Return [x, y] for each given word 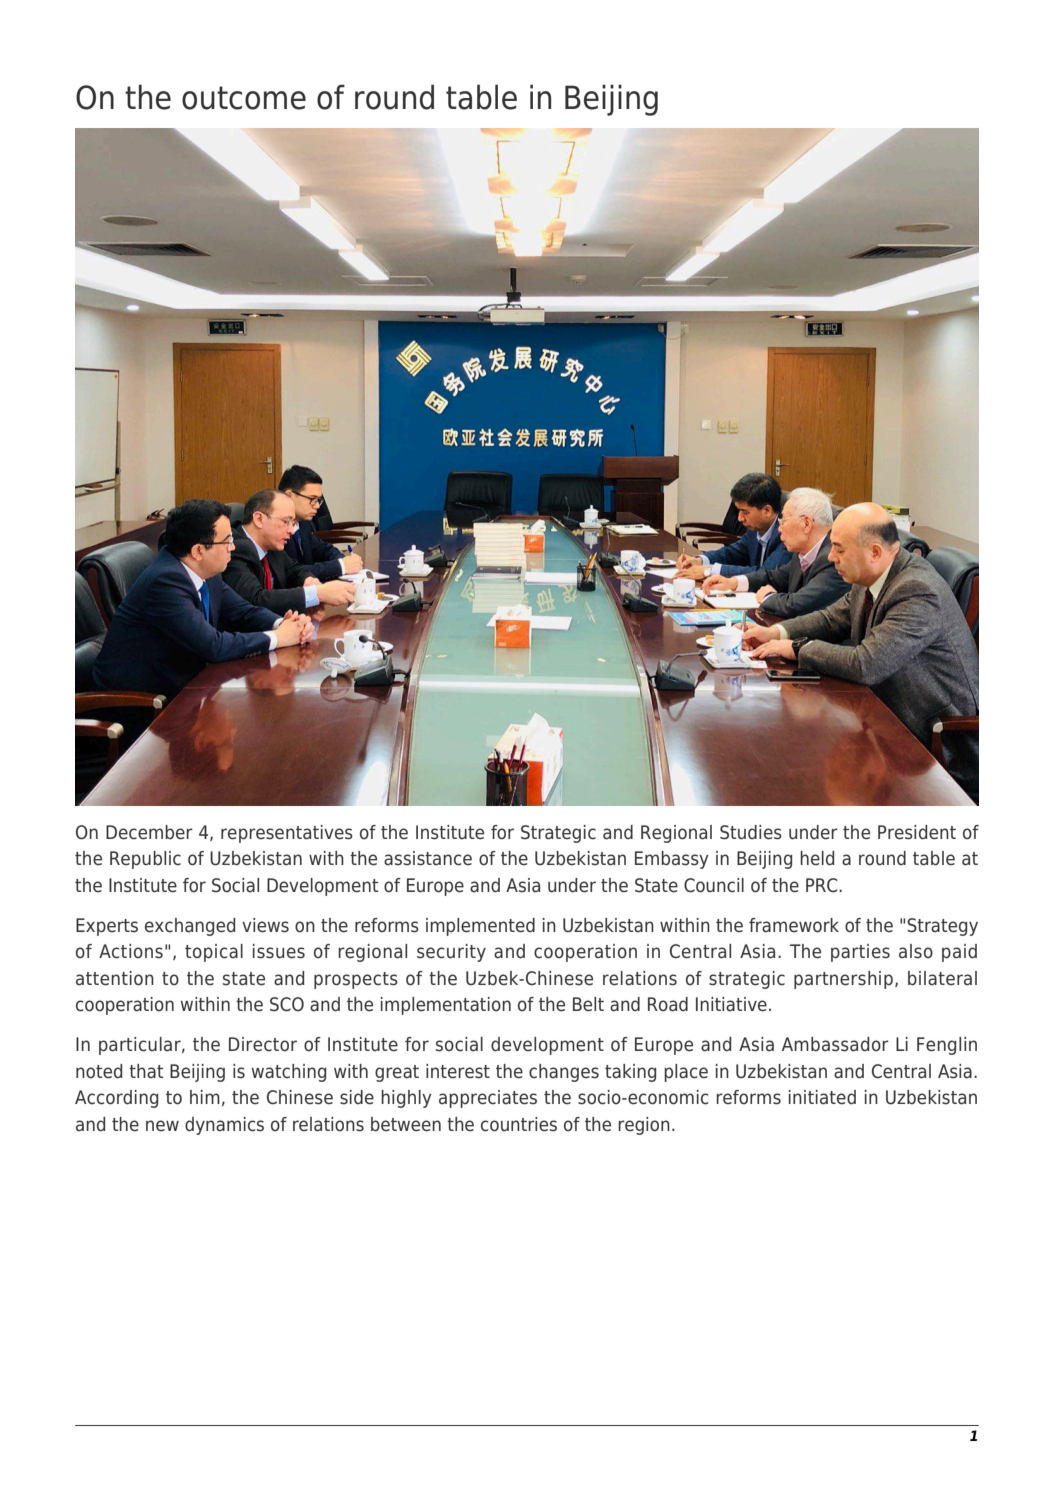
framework [794, 925]
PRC [823, 885]
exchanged [190, 927]
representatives [287, 834]
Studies [751, 832]
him [205, 1097]
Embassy [672, 860]
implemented [480, 927]
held [817, 858]
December [149, 832]
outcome [244, 98]
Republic [145, 860]
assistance [428, 858]
